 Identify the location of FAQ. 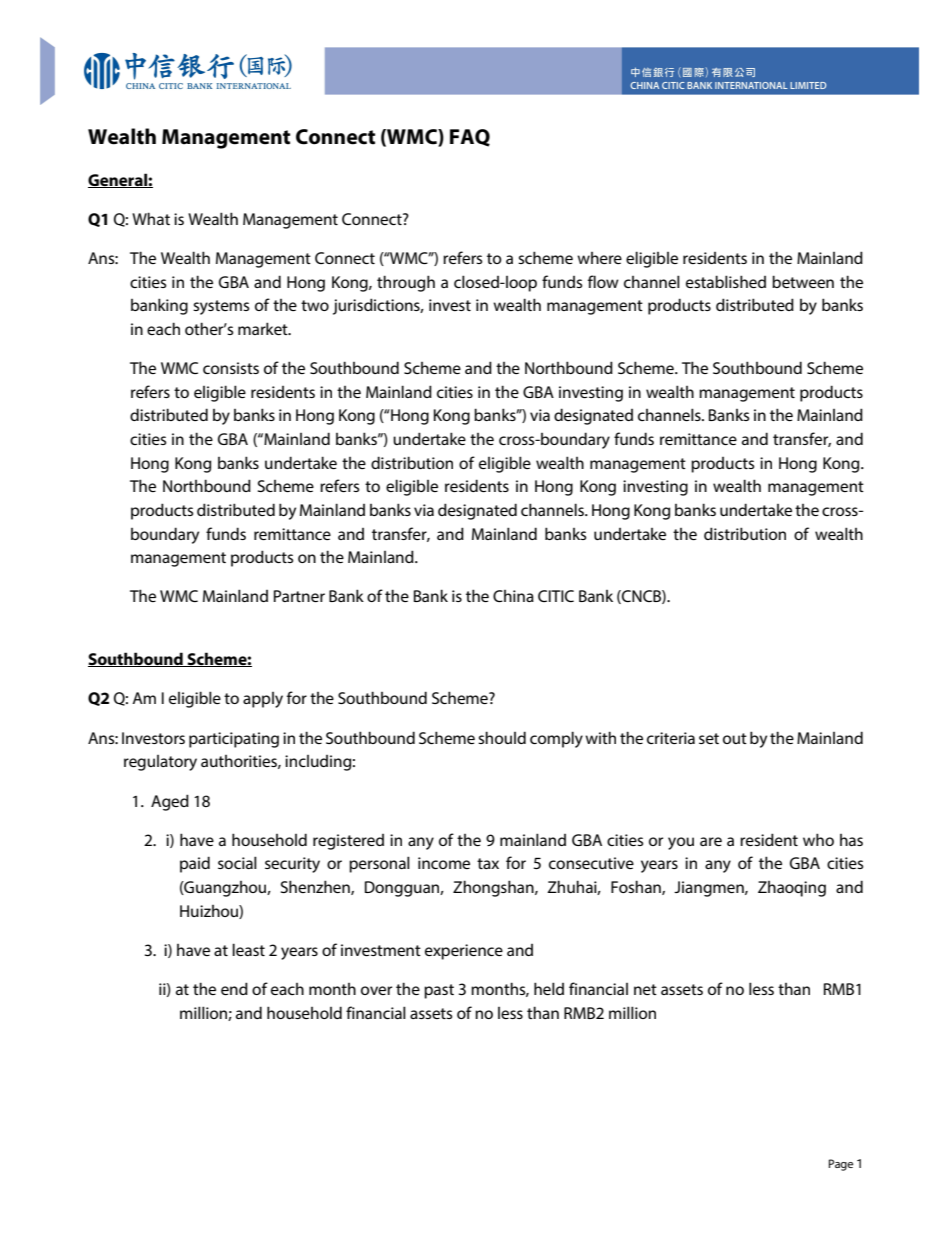
(470, 138).
